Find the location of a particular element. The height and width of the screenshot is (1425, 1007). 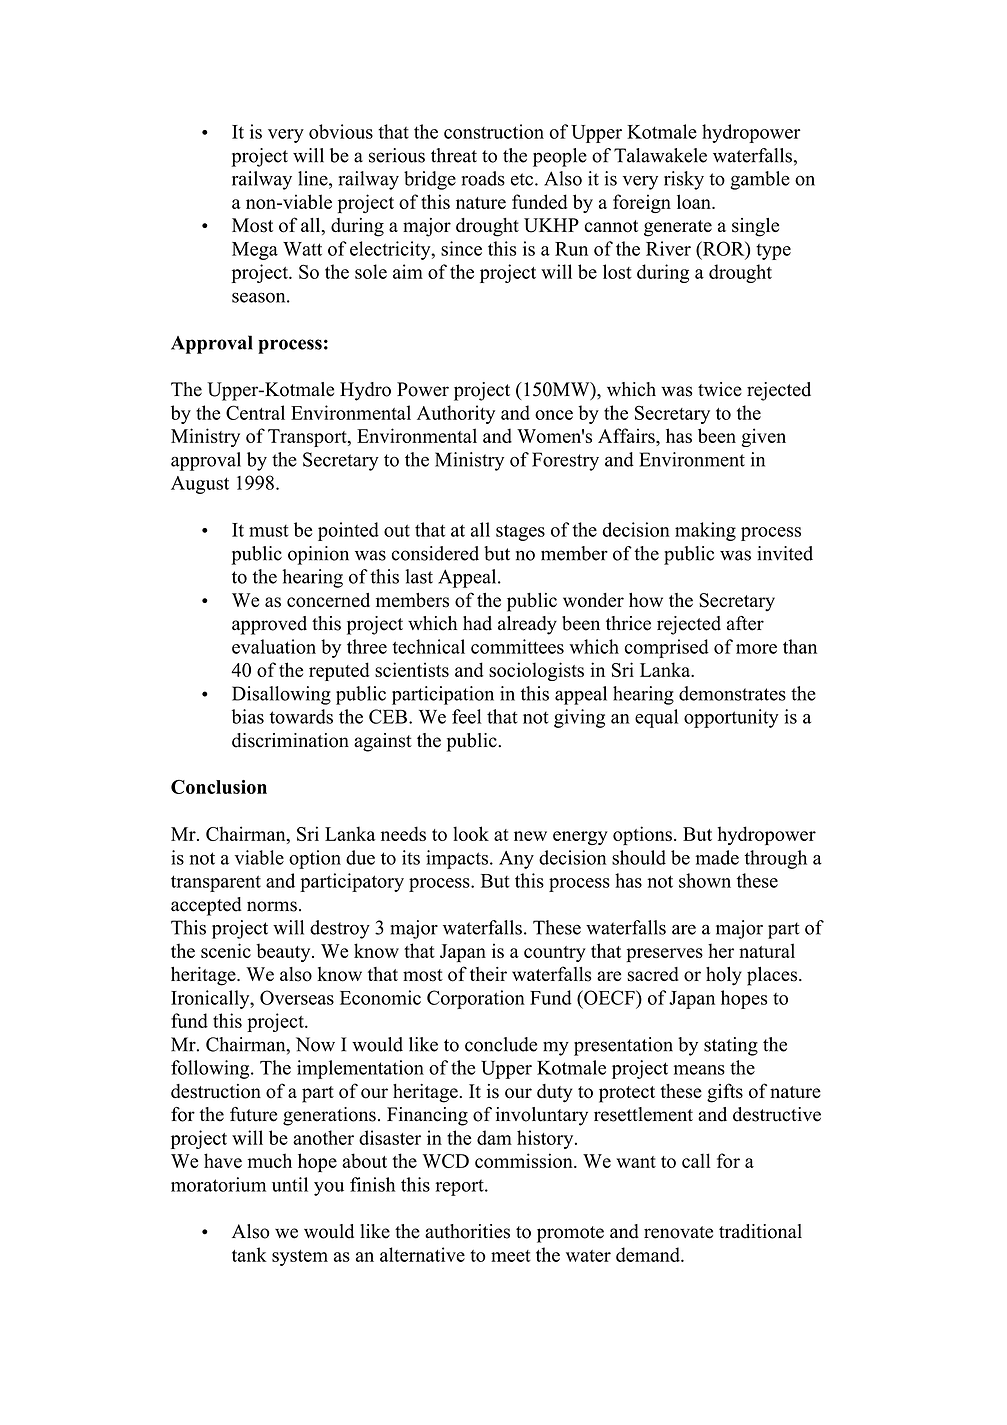

roads is located at coordinates (483, 178).
